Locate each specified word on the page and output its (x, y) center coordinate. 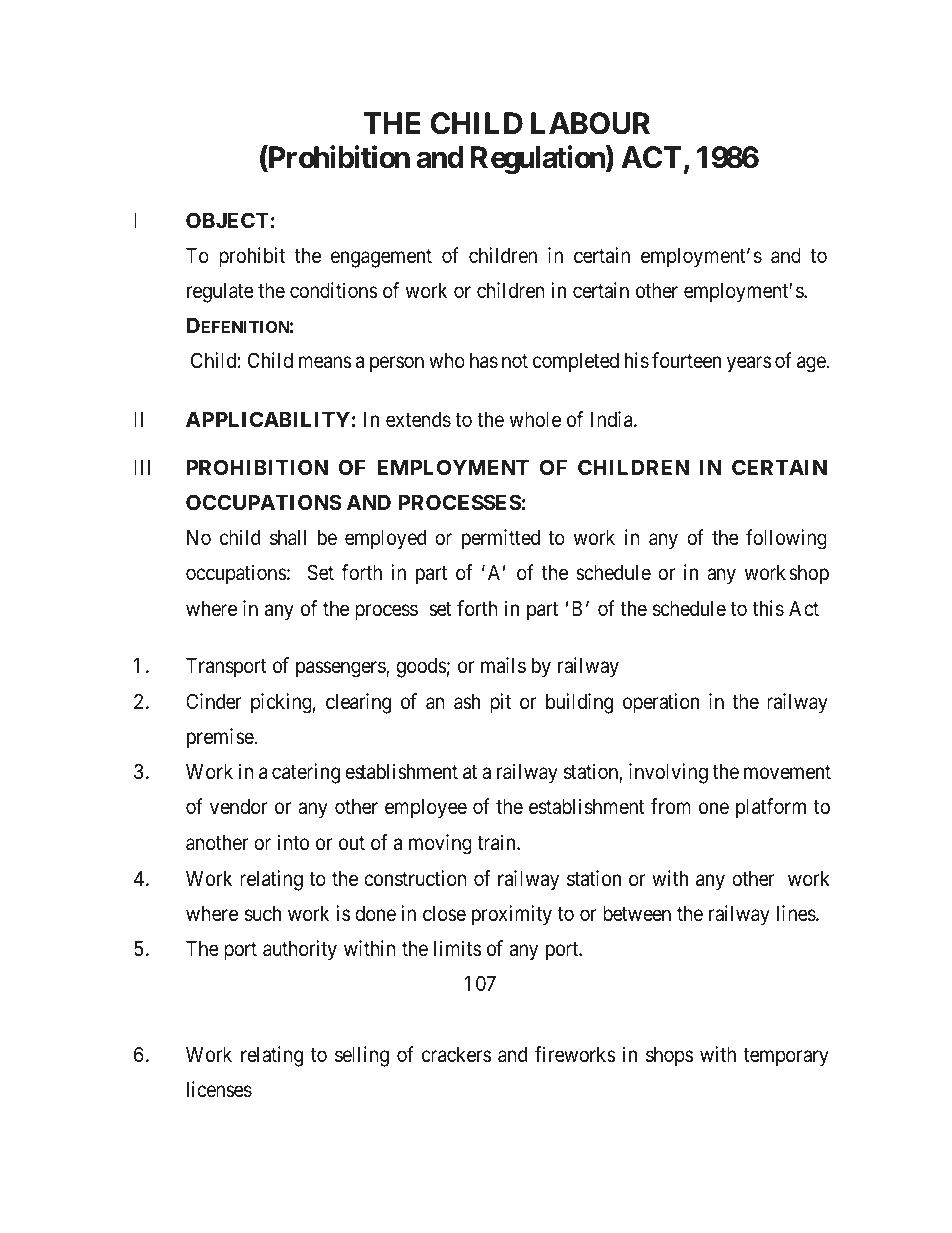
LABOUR (590, 123)
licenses (219, 1089)
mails (503, 665)
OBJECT (227, 220)
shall (288, 538)
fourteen (686, 360)
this (768, 608)
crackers (456, 1055)
